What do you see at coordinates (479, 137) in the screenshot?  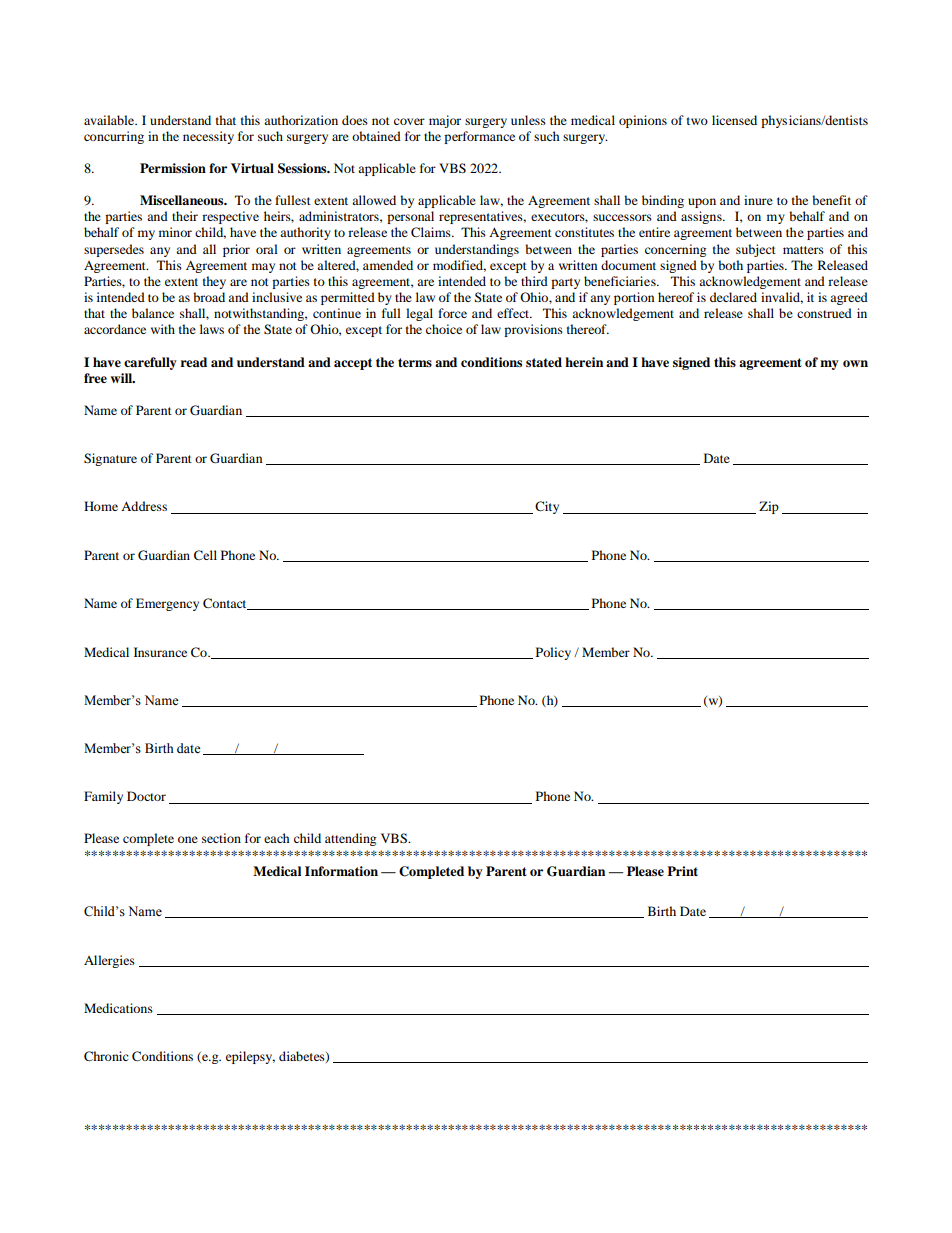 I see `performance` at bounding box center [479, 137].
